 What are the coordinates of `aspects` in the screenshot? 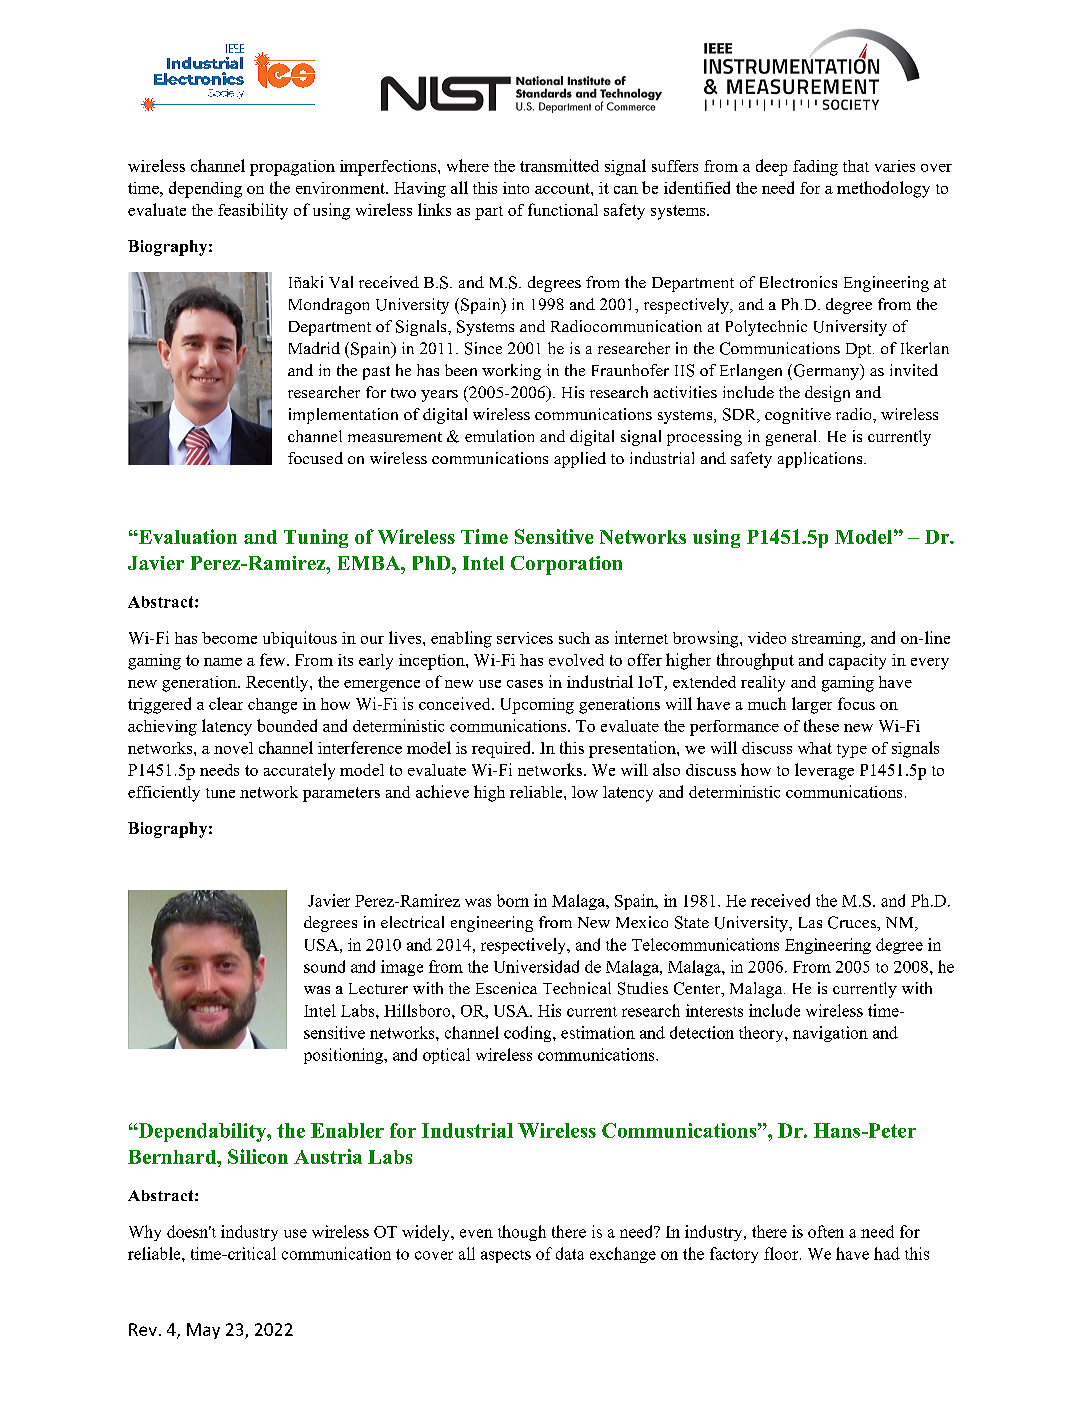 It's located at (506, 1256).
